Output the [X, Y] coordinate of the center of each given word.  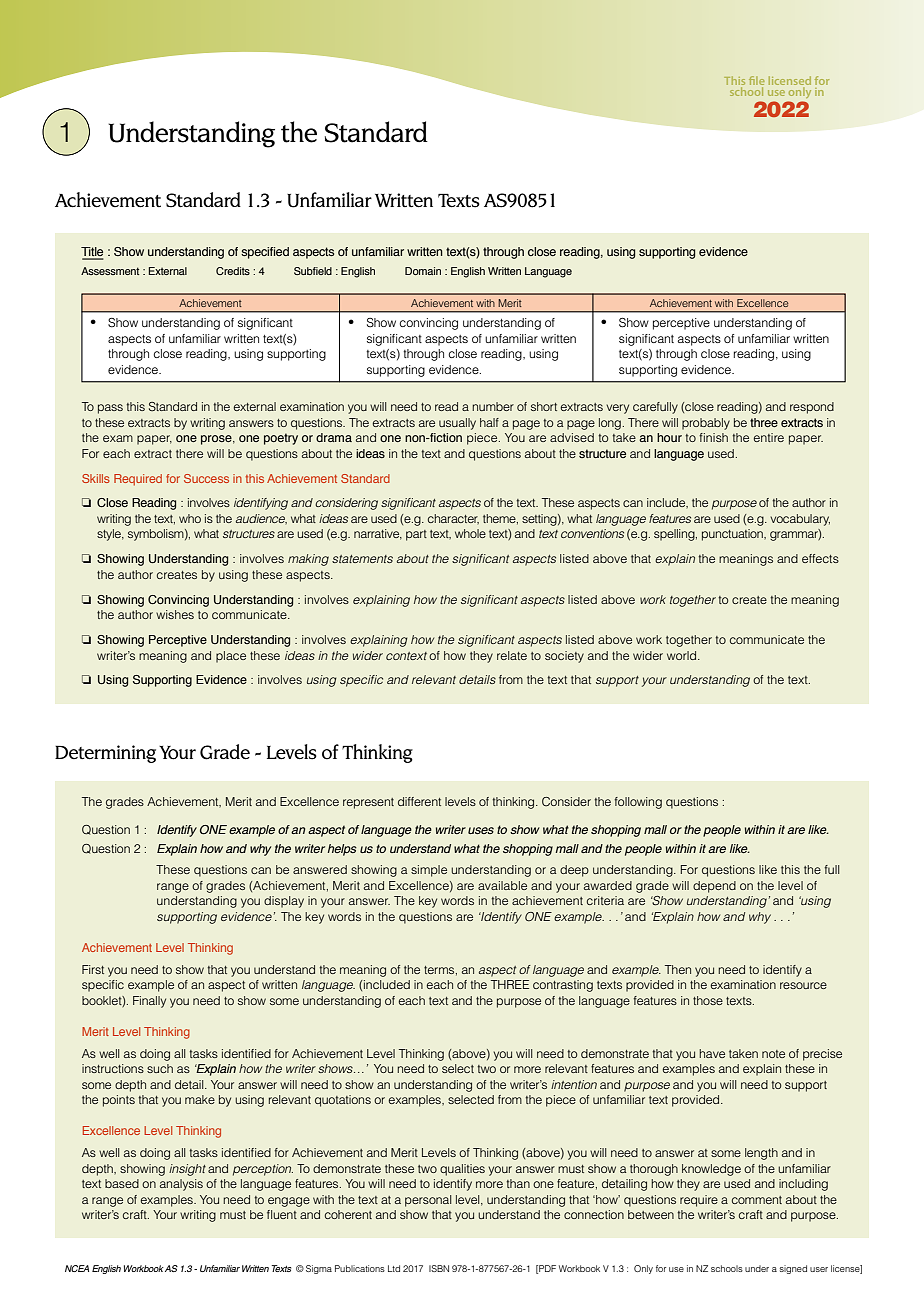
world [683, 655]
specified [265, 253]
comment [757, 1200]
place [231, 657]
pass [110, 409]
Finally [149, 1002]
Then [678, 969]
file [756, 82]
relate [512, 655]
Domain [423, 271]
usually [457, 424]
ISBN [439, 1268]
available [502, 885]
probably [706, 424]
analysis [181, 1185]
